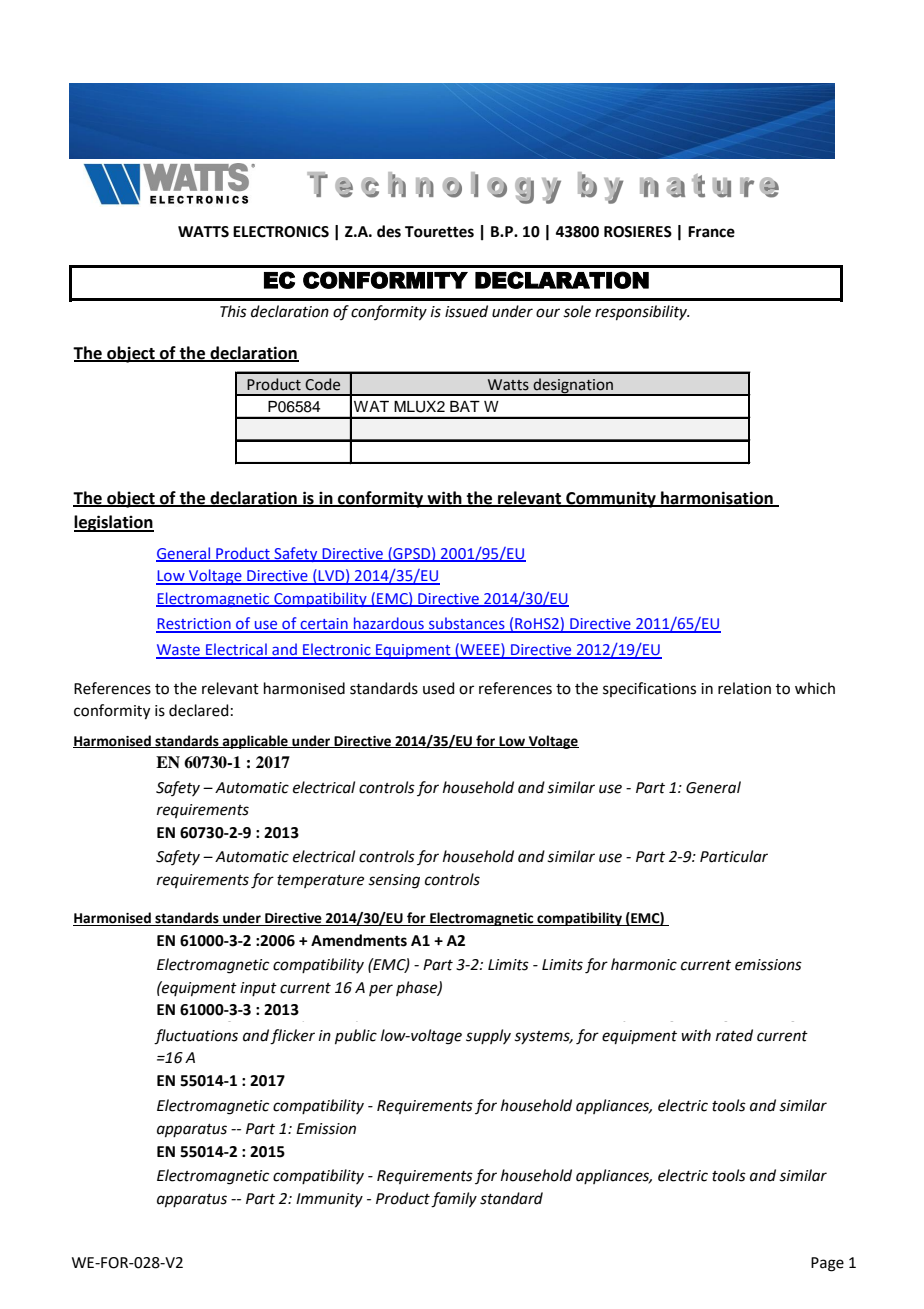 The height and width of the image is (1309, 924). I want to click on This, so click(233, 311).
